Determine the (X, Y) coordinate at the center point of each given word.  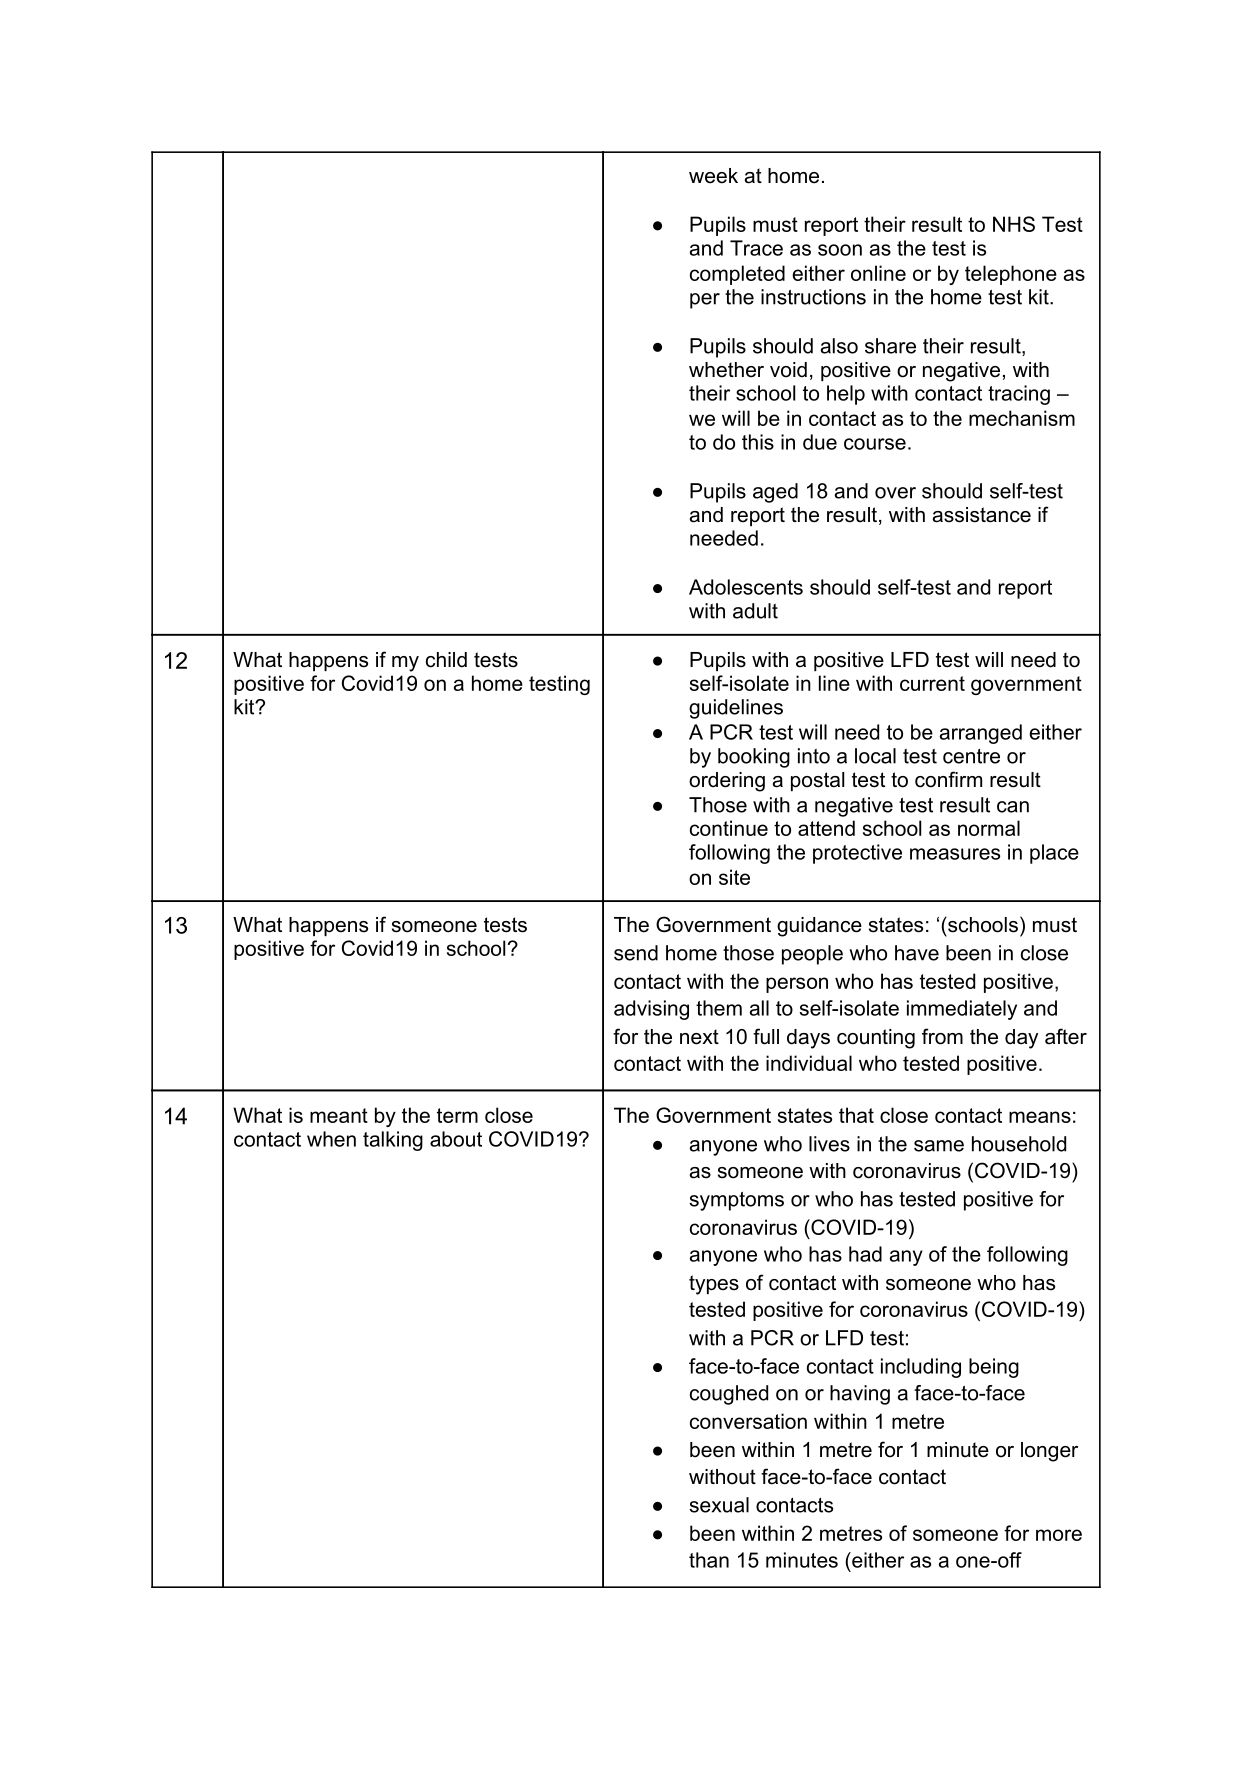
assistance (982, 515)
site (734, 877)
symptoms (736, 1201)
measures (955, 854)
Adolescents (746, 587)
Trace (756, 248)
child (446, 660)
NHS (1014, 224)
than (709, 1560)
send (636, 953)
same (939, 1146)
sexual (719, 1505)
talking (393, 1141)
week (713, 176)
